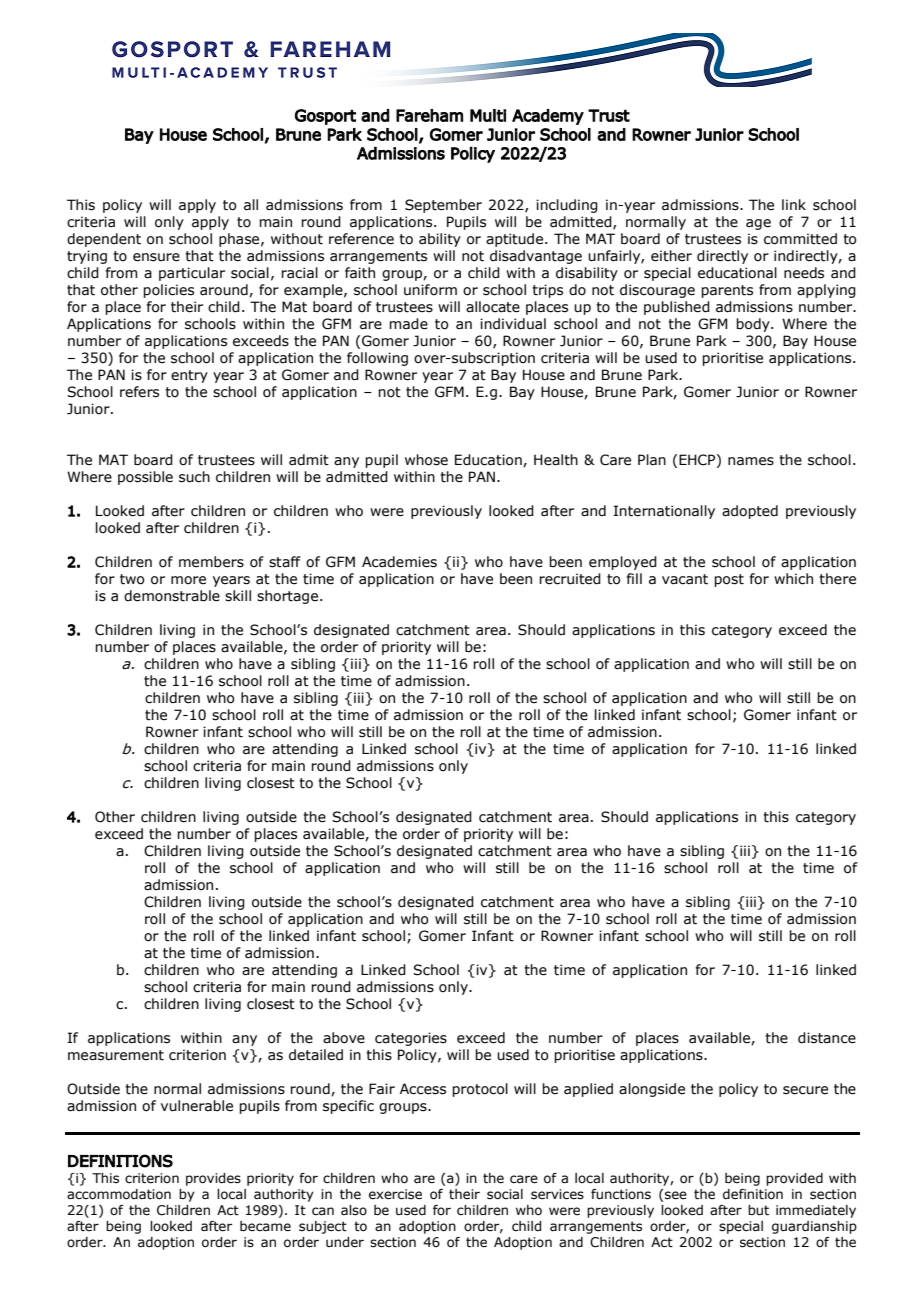  I want to click on measurement, so click(116, 1055).
